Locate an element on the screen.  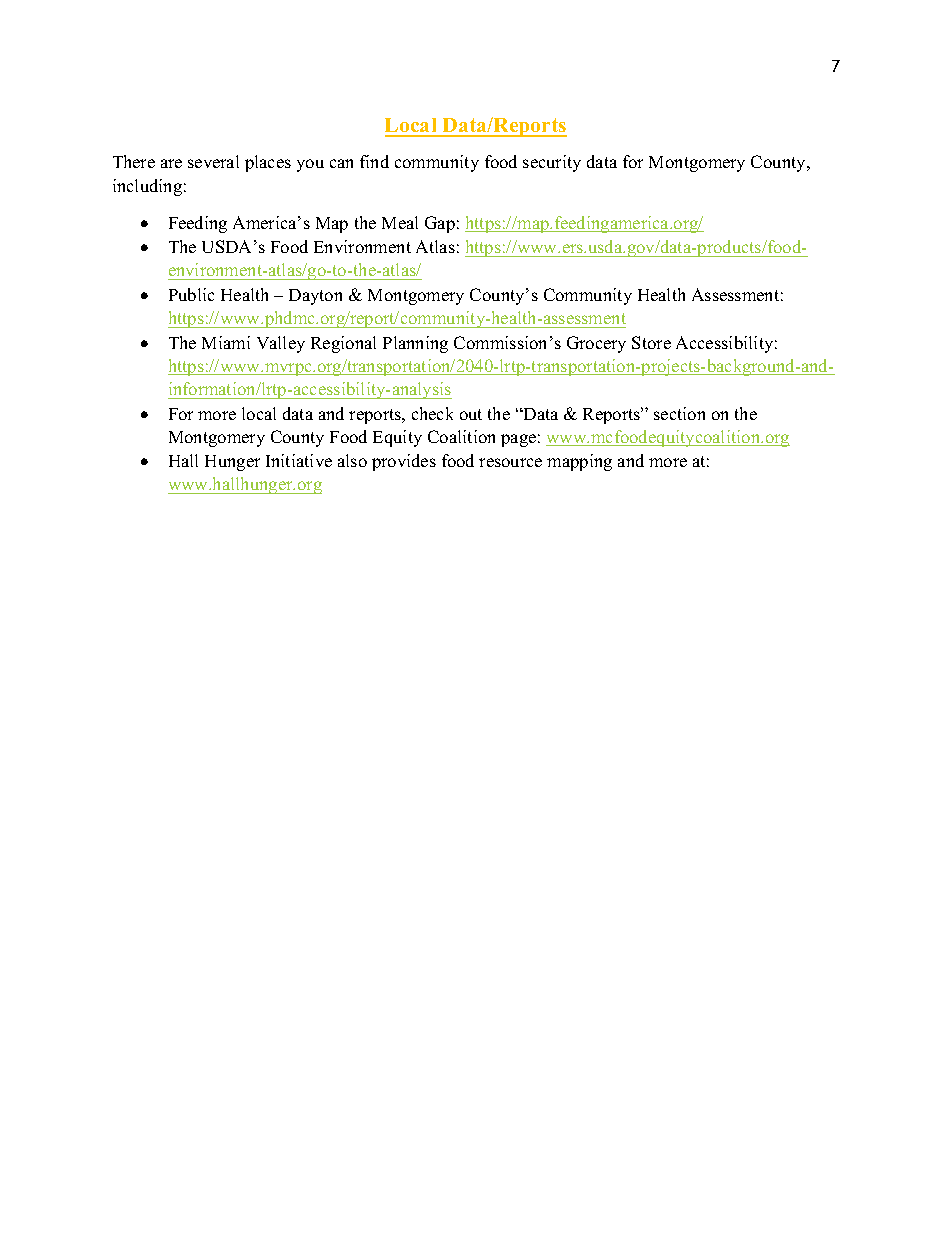
Dayton is located at coordinates (315, 297).
